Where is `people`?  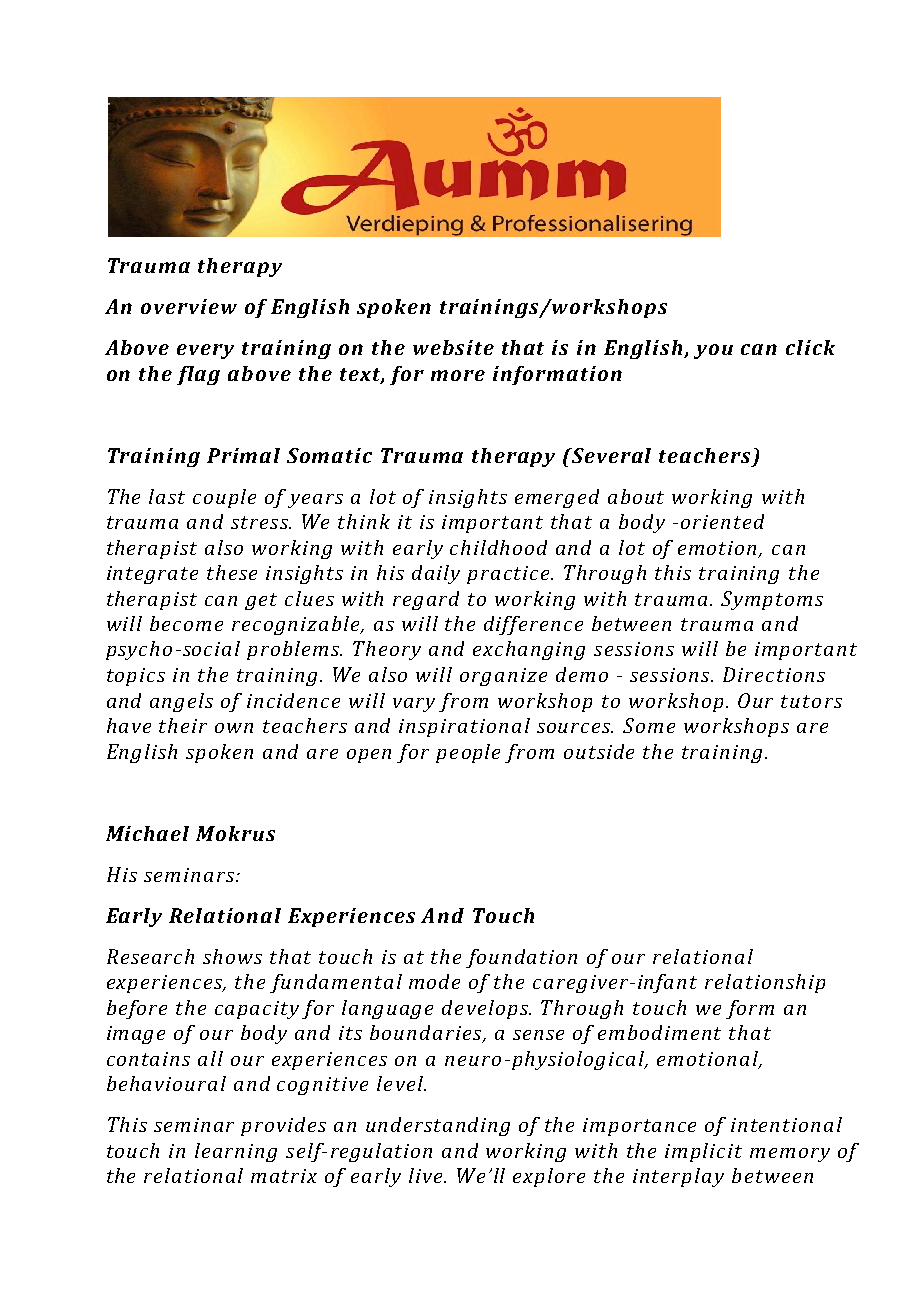
people is located at coordinates (468, 753).
